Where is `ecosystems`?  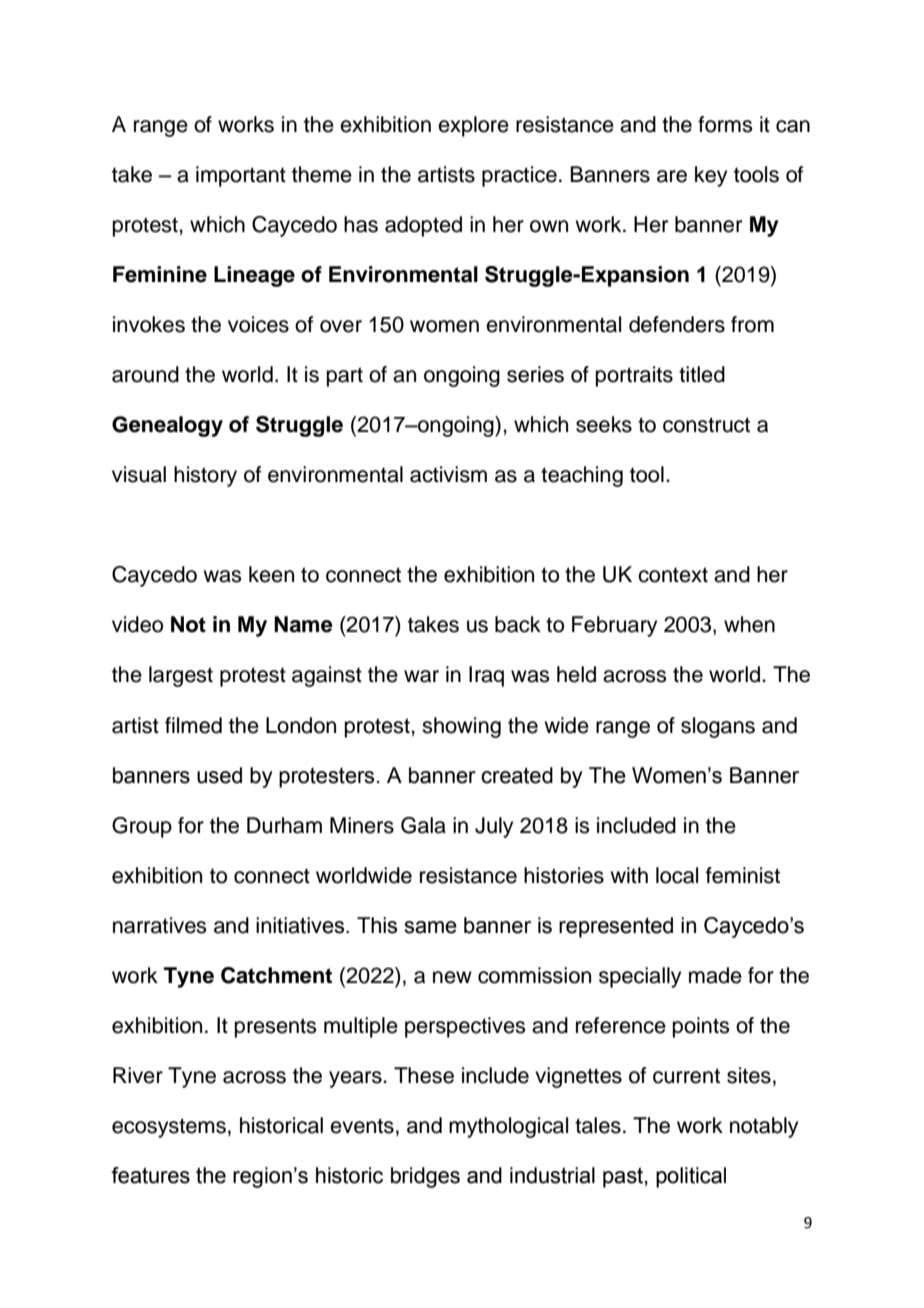 ecosystems is located at coordinates (169, 1128).
